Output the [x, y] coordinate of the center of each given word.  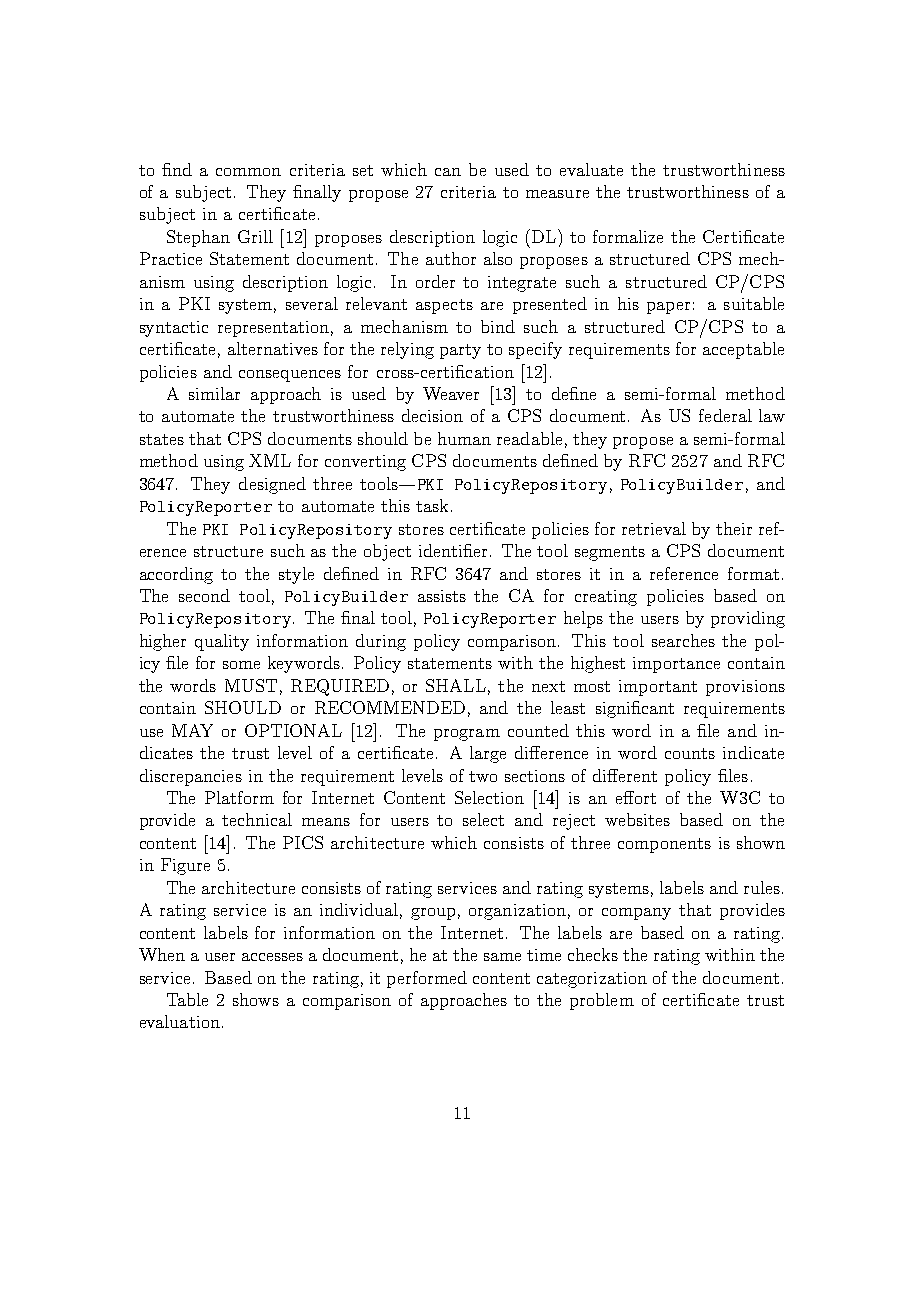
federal [725, 415]
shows [256, 999]
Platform [239, 797]
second [204, 595]
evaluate [591, 169]
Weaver [451, 393]
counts [690, 753]
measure [557, 194]
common [248, 172]
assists [442, 596]
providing [748, 619]
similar [214, 393]
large [488, 754]
